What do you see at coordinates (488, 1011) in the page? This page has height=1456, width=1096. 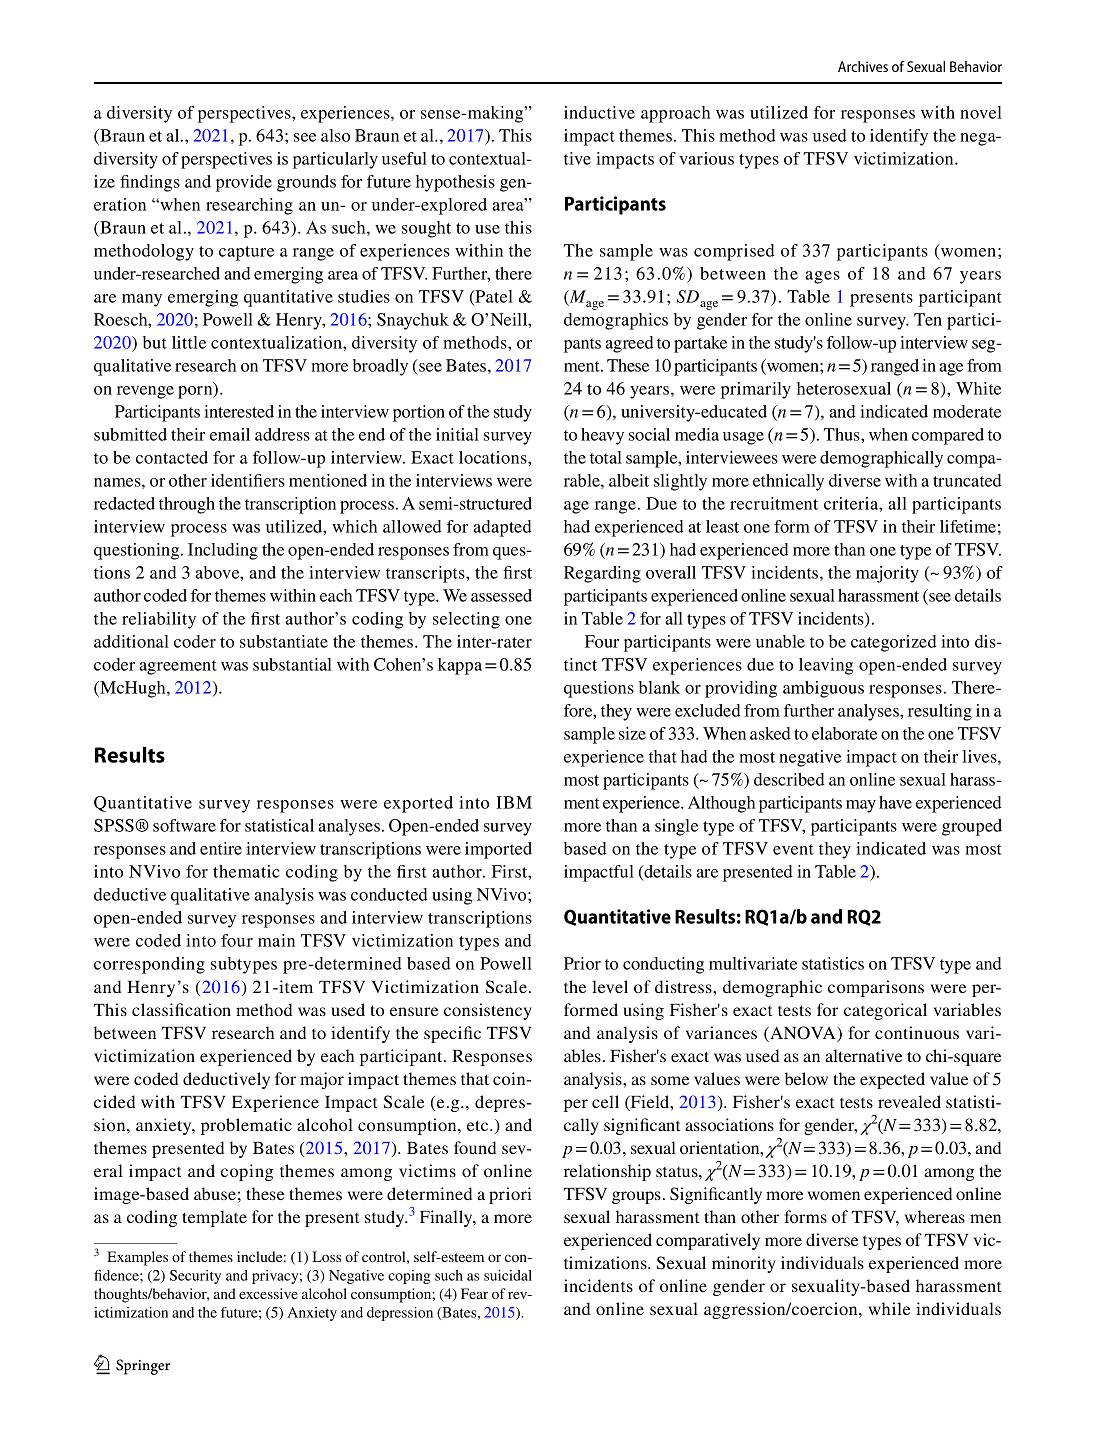 I see `consistency` at bounding box center [488, 1011].
